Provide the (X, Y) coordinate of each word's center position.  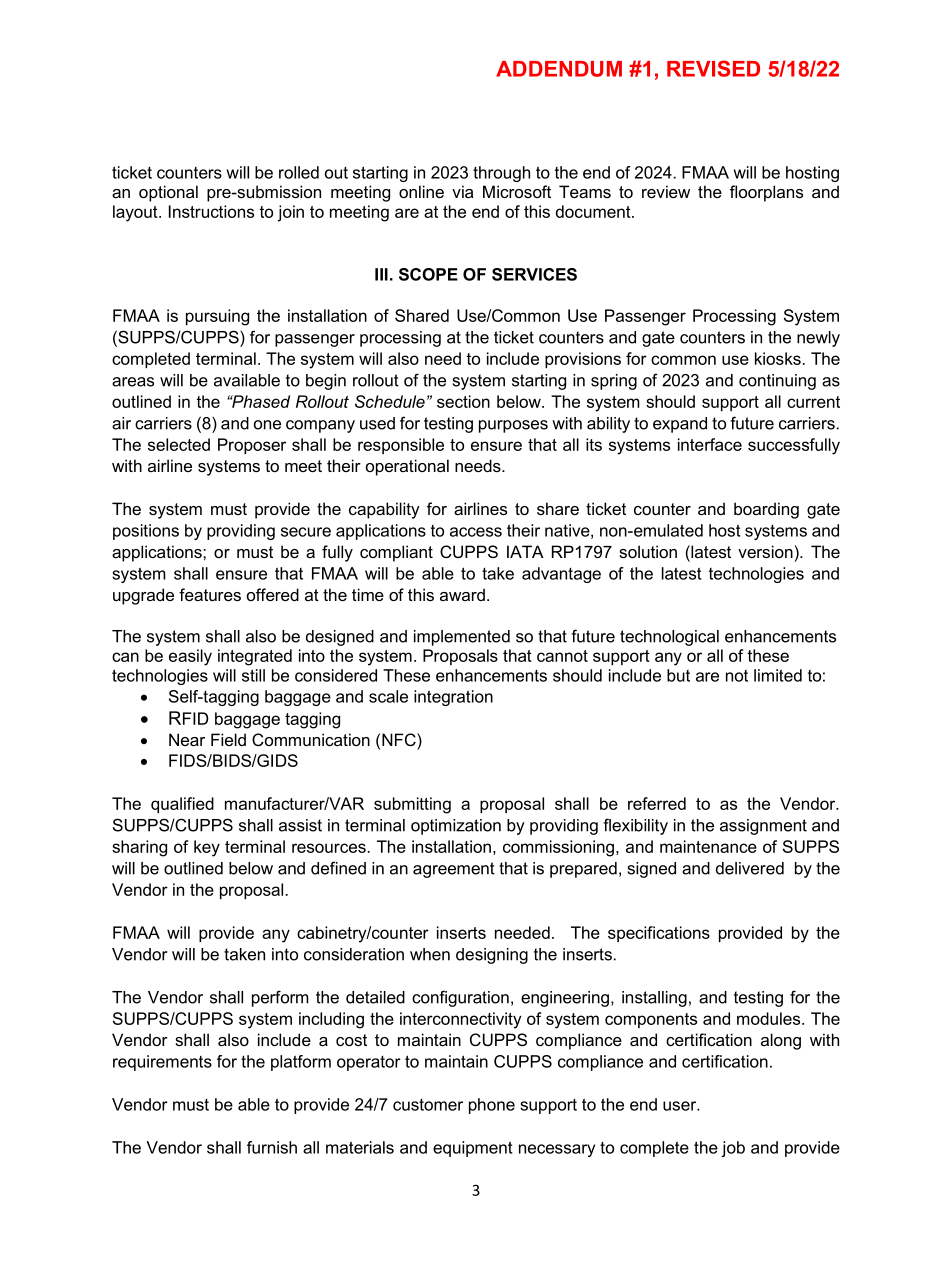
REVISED (713, 68)
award (462, 594)
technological (669, 638)
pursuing (217, 317)
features (210, 594)
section (463, 401)
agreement (454, 870)
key (207, 848)
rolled (299, 172)
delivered (750, 868)
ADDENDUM (559, 69)
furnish (272, 1147)
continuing (777, 382)
